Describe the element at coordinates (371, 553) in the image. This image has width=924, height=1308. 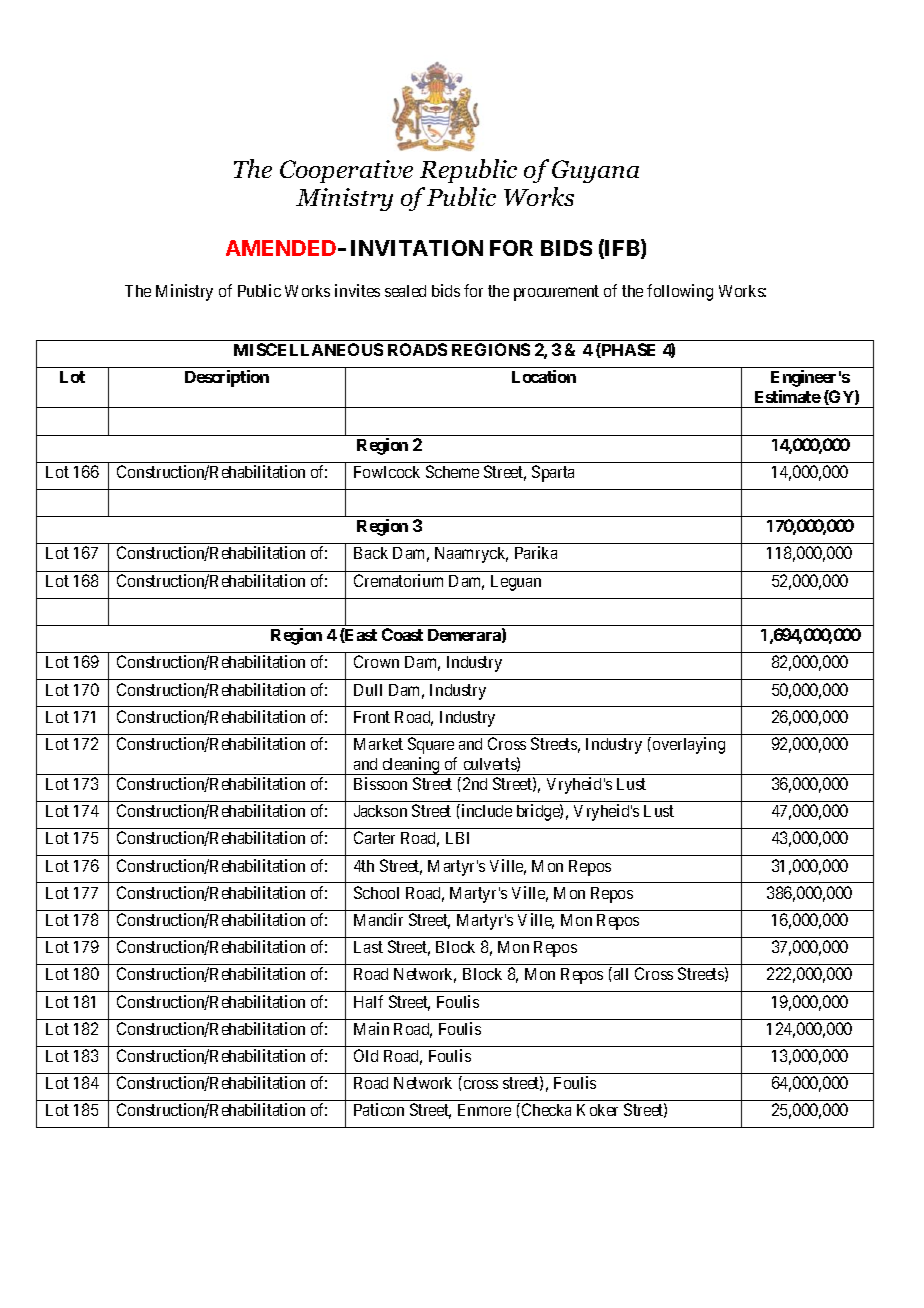
I see `Back` at that location.
